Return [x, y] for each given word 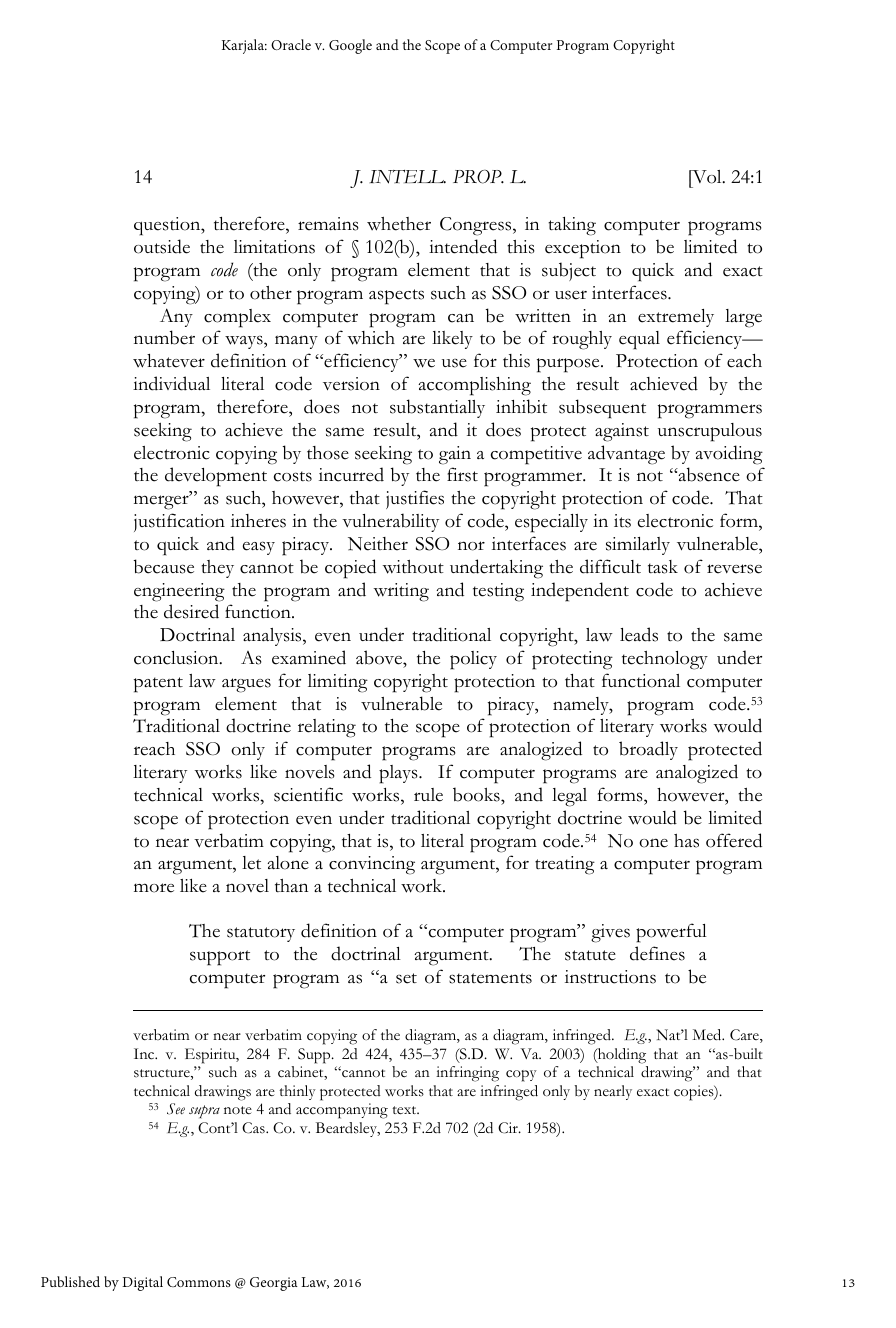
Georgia [274, 1284]
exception [583, 249]
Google [350, 46]
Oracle [291, 44]
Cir [509, 1128]
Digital [142, 1283]
